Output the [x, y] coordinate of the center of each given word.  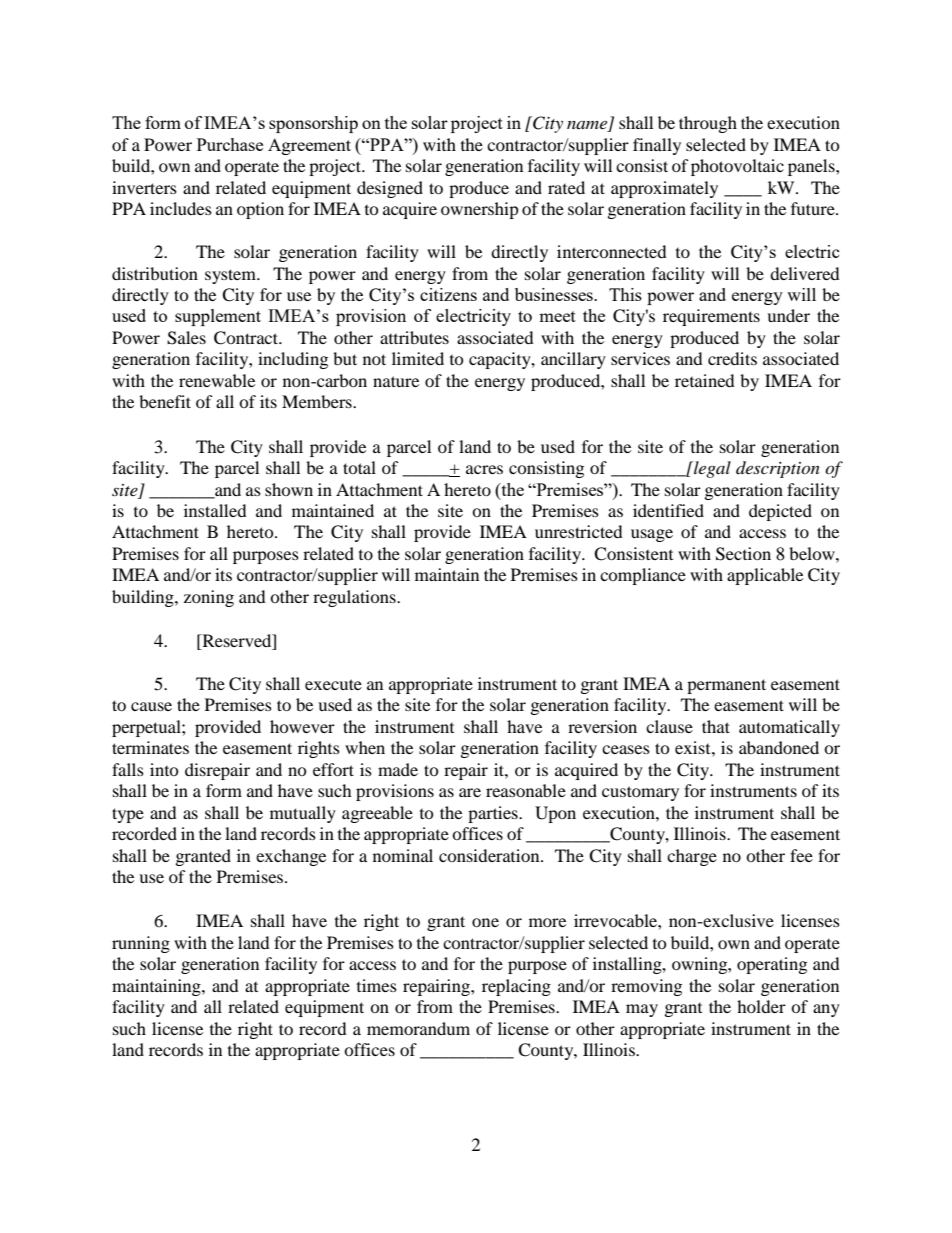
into [164, 769]
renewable [217, 380]
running [141, 944]
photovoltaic [737, 167]
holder [761, 1006]
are [470, 792]
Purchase [230, 144]
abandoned [779, 747]
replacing [516, 987]
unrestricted [579, 531]
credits [732, 358]
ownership [480, 210]
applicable [765, 576]
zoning [209, 598]
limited [418, 358]
